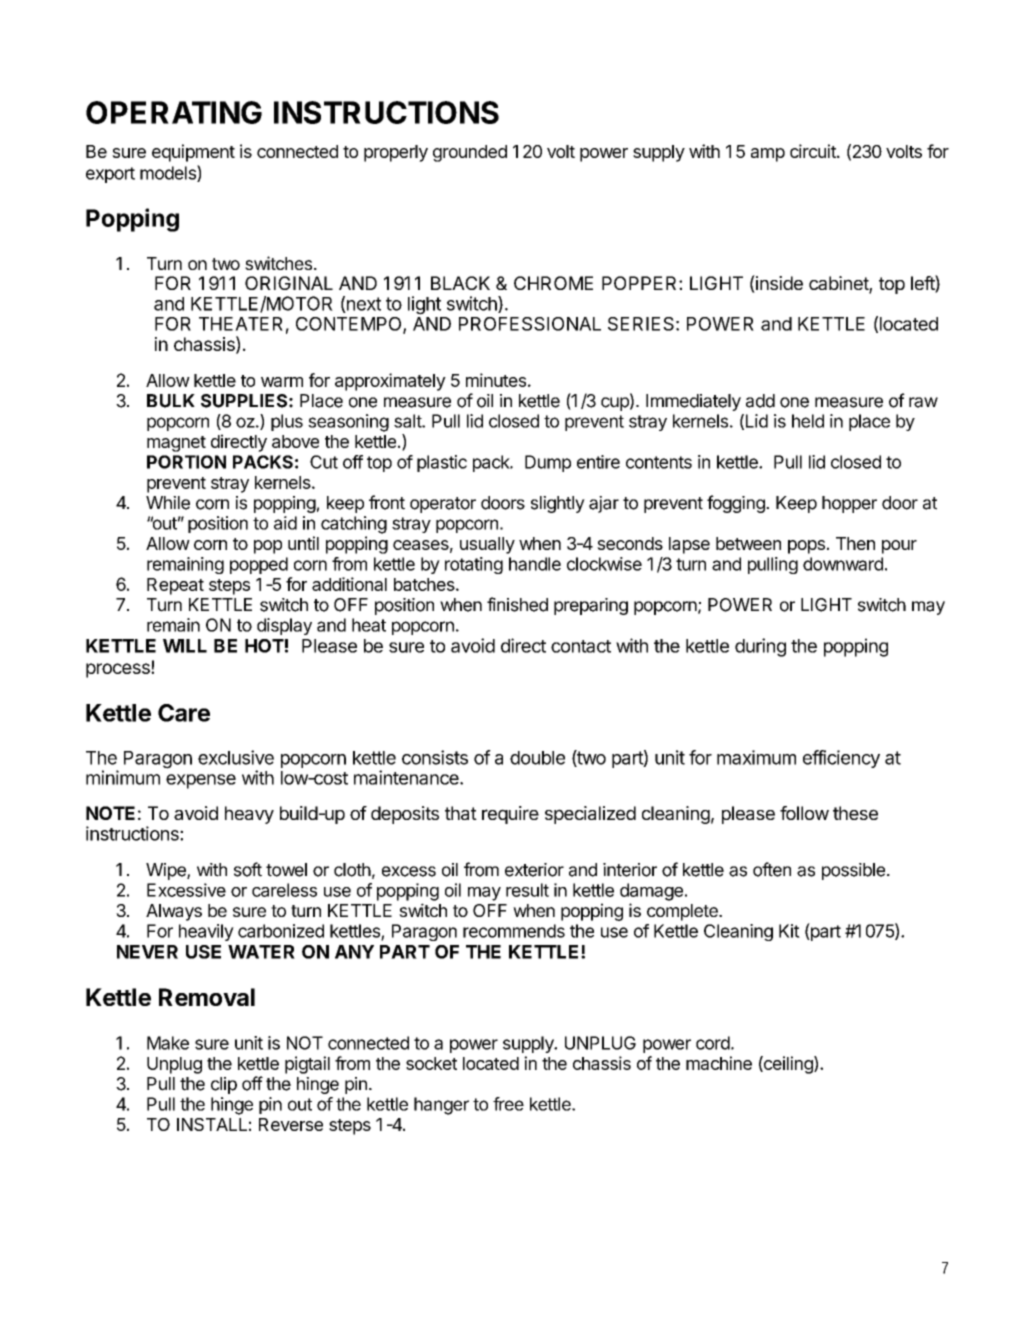 Image resolution: width=1034 pixels, height=1338 pixels. Describe the element at coordinates (186, 462) in the screenshot. I see `PORTION` at that location.
